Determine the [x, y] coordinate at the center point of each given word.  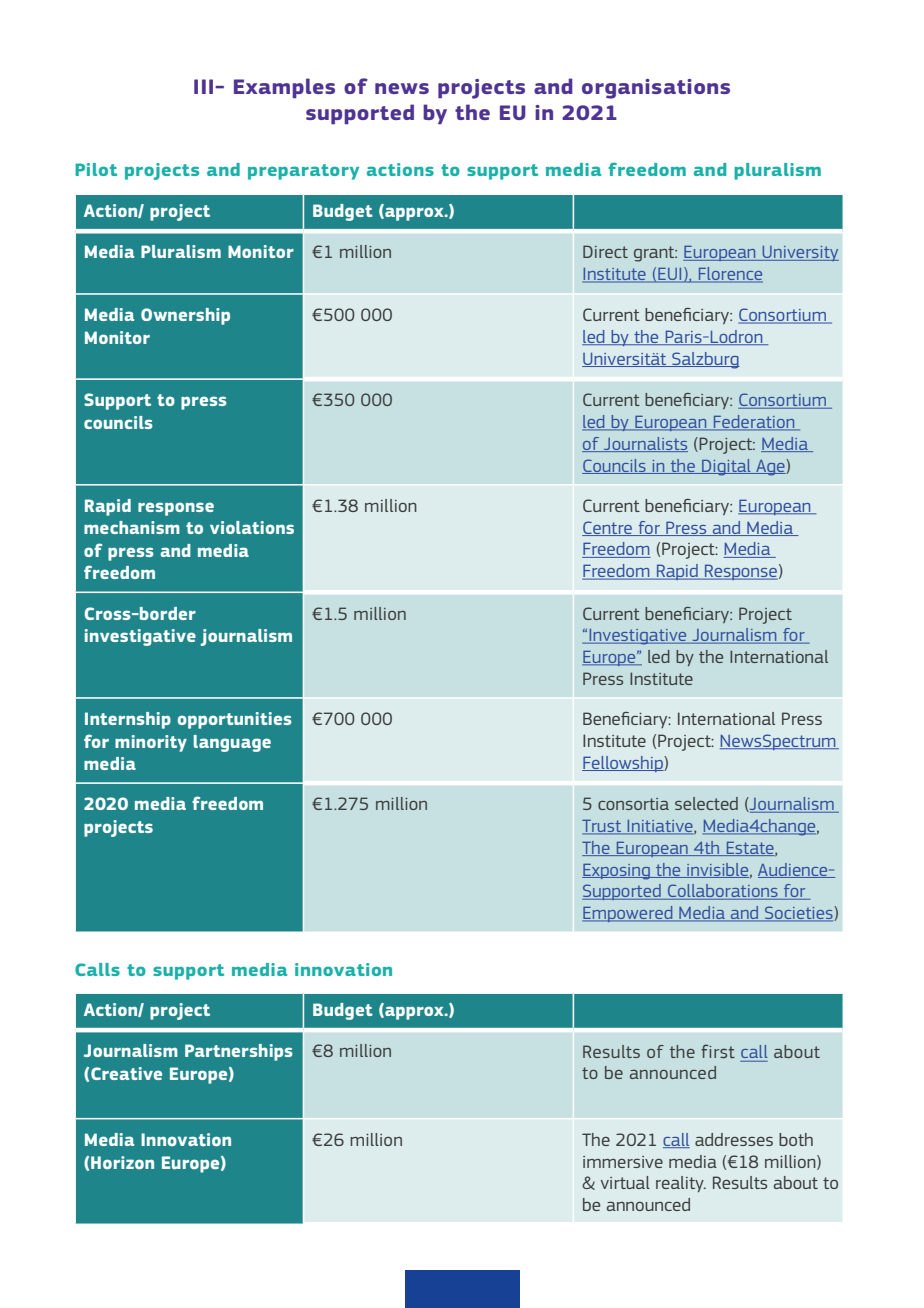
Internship [128, 720]
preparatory [303, 172]
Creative [126, 1073]
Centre [608, 528]
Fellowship [623, 764]
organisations [656, 89]
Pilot [96, 169]
